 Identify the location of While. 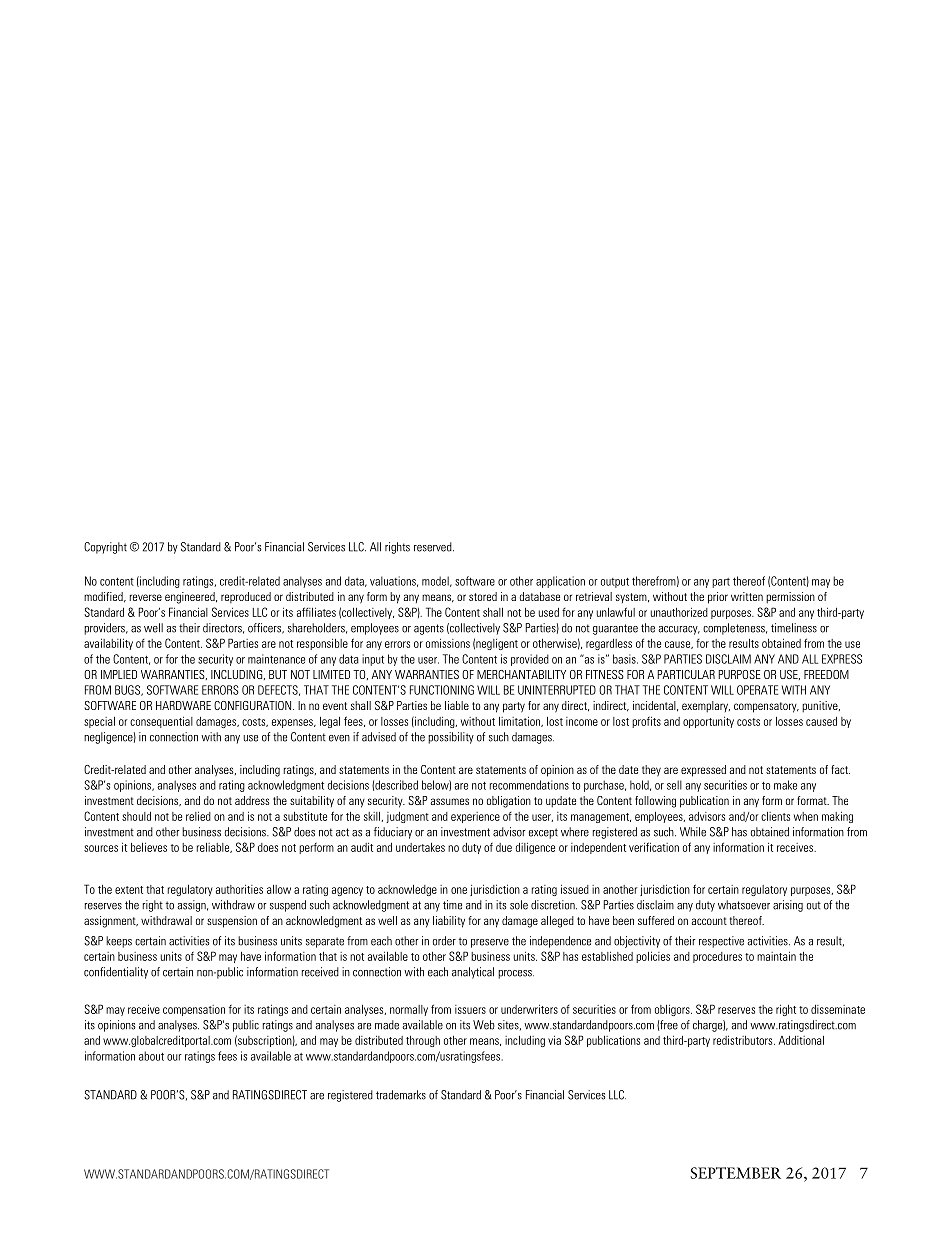
(693, 832).
